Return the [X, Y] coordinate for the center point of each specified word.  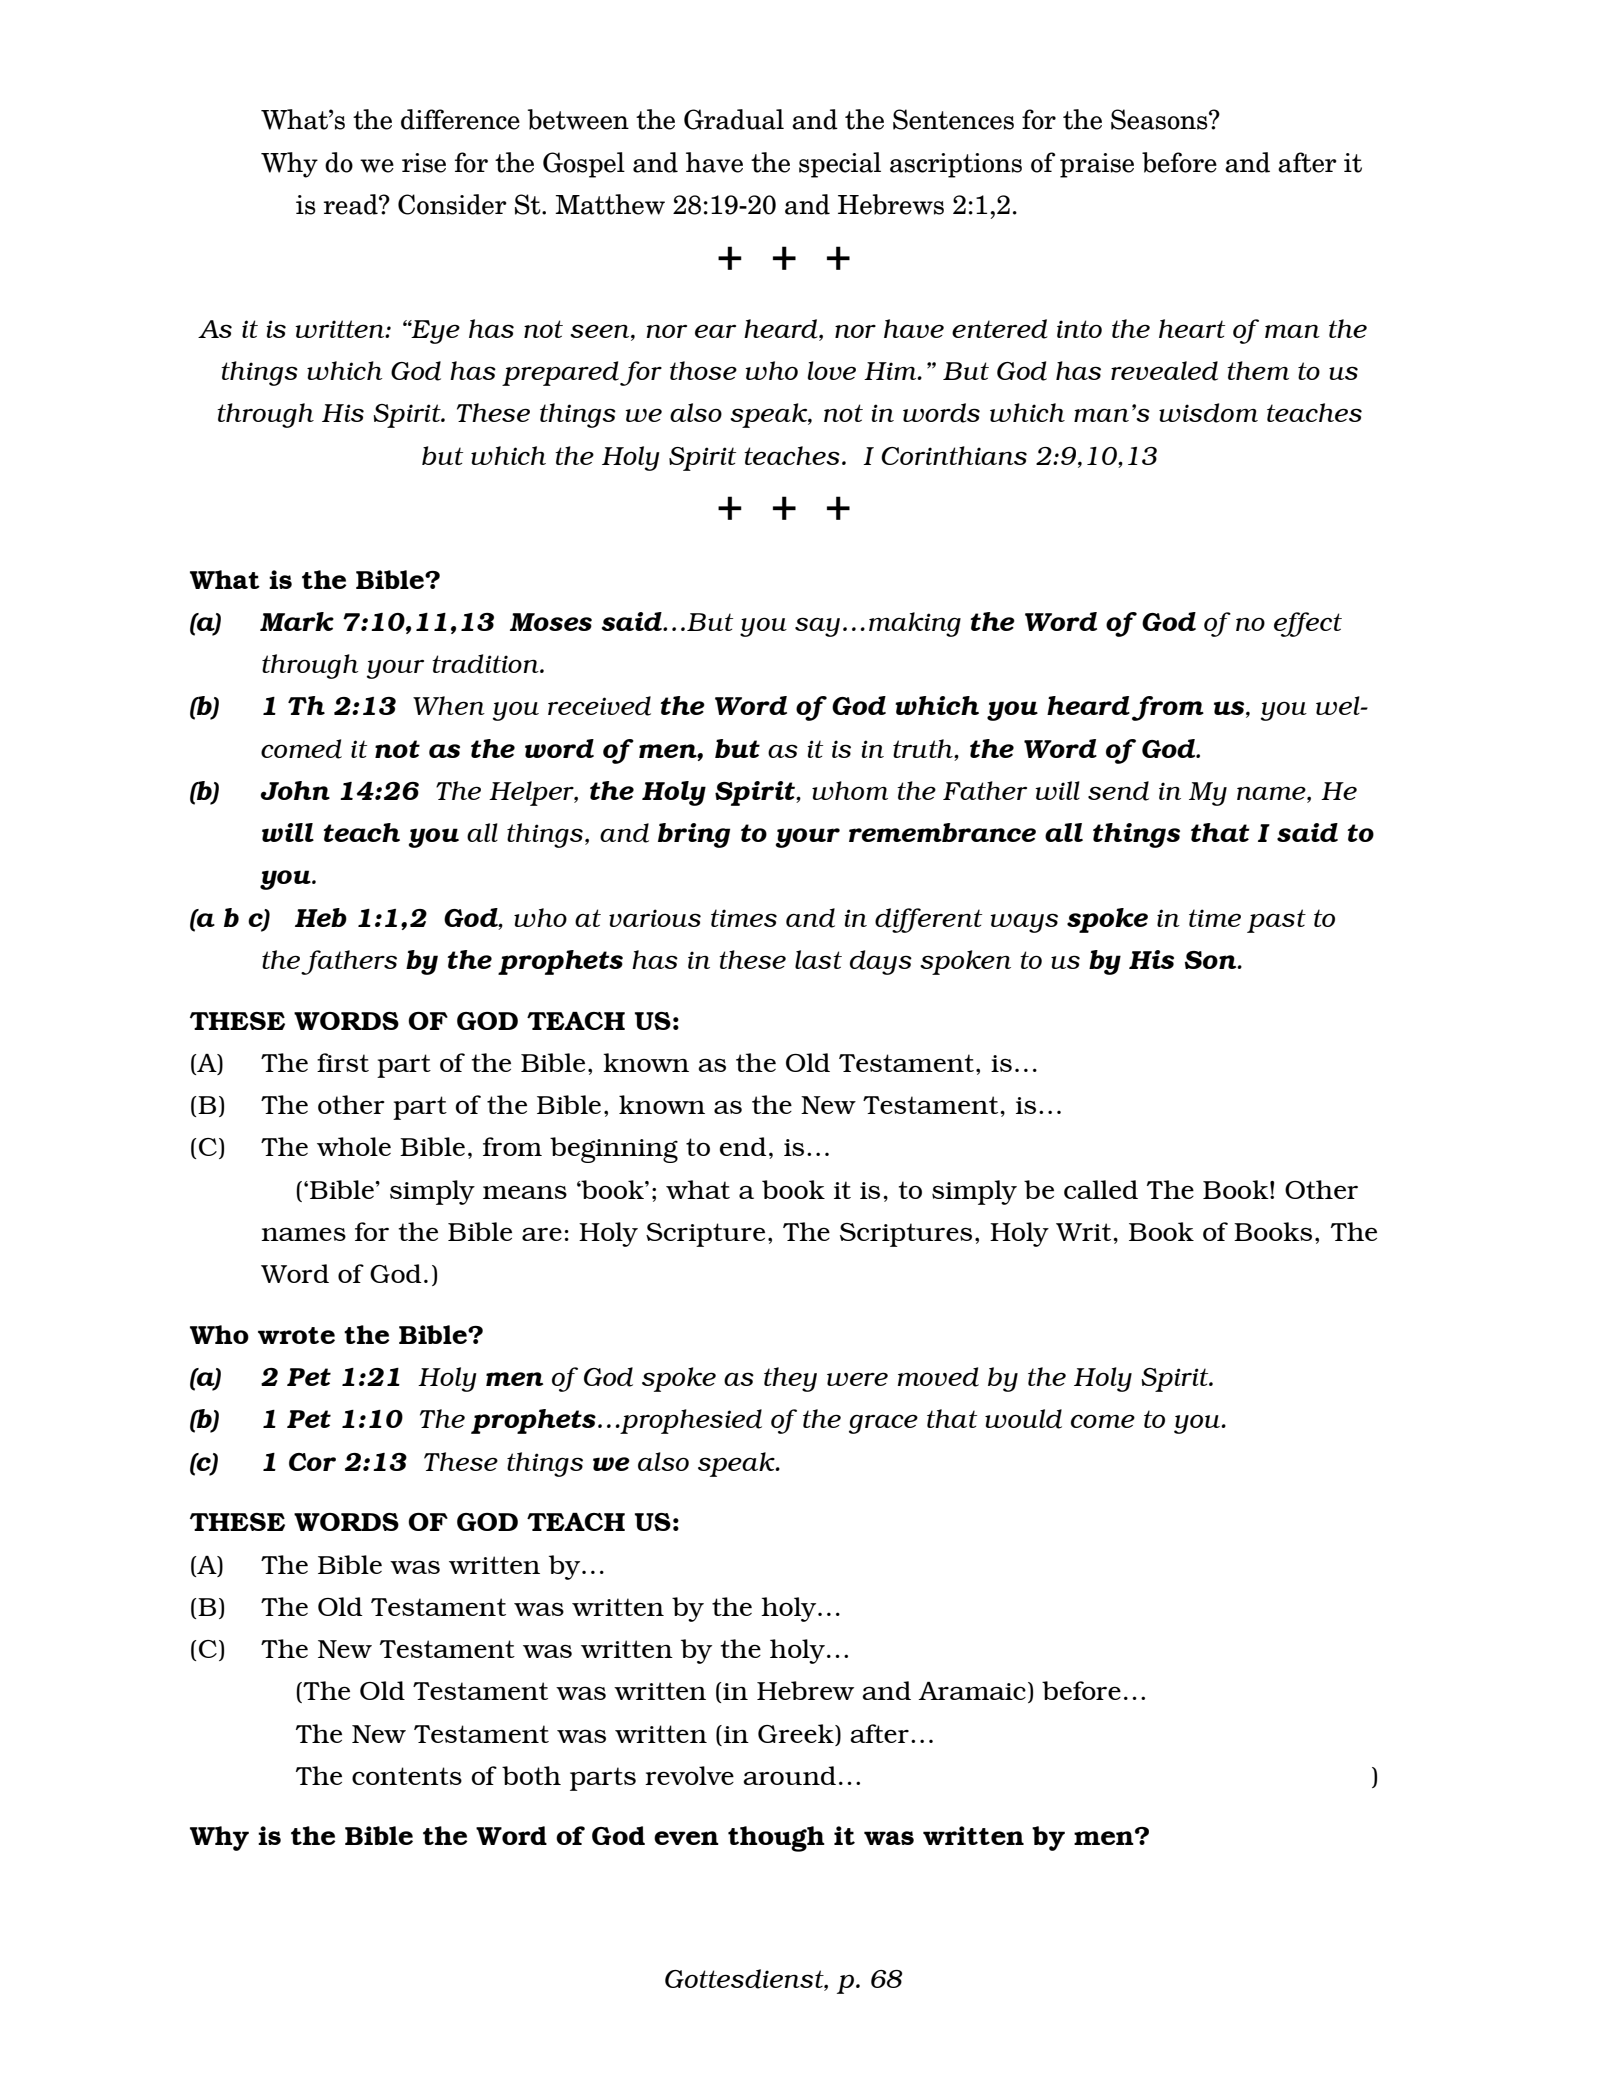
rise [424, 163]
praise [1097, 165]
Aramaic [972, 1691]
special [840, 165]
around [789, 1775]
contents [407, 1776]
